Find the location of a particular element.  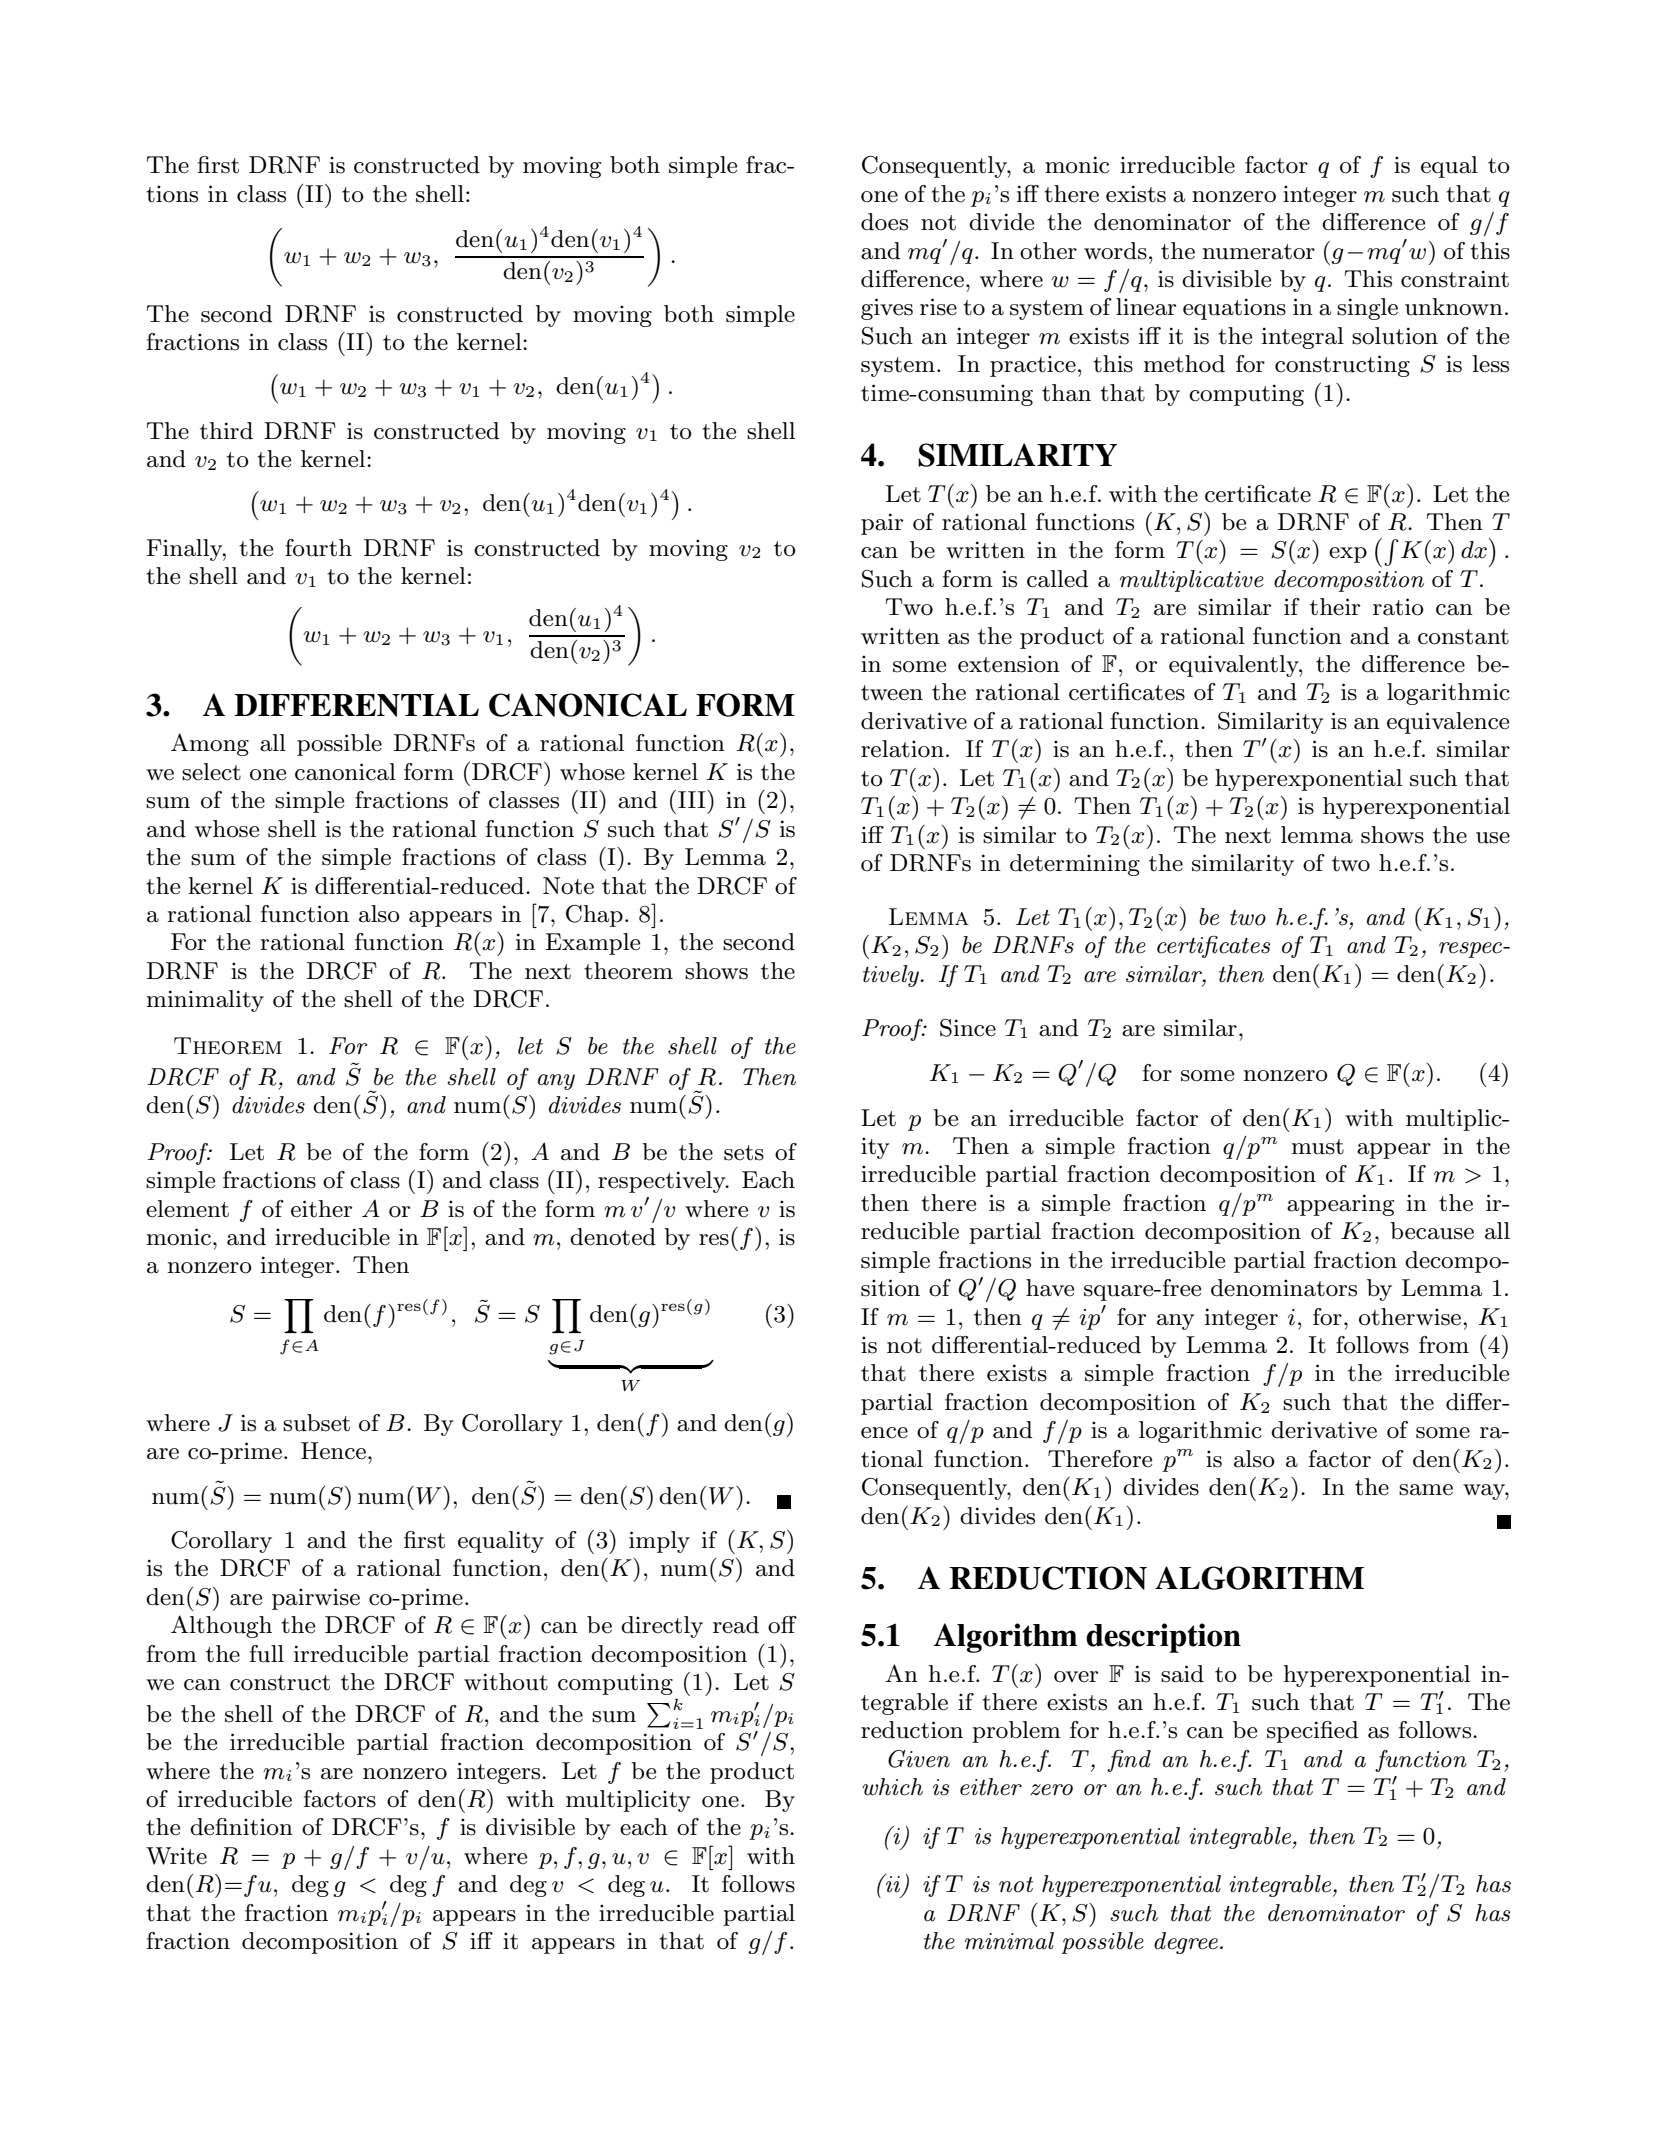

subset is located at coordinates (316, 1423).
